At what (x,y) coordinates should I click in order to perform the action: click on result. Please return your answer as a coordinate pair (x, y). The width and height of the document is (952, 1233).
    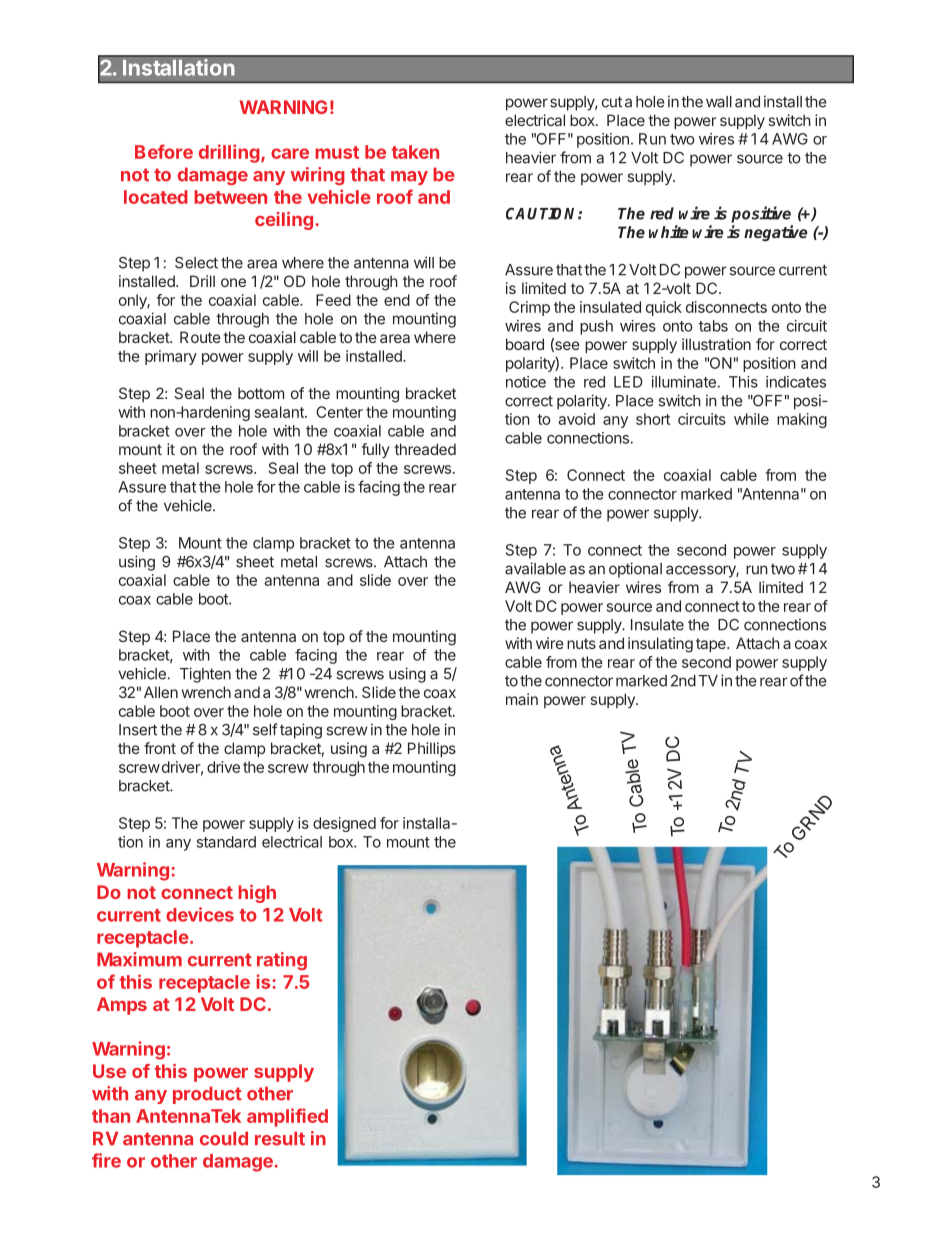
    Looking at the image, I should click on (280, 1138).
